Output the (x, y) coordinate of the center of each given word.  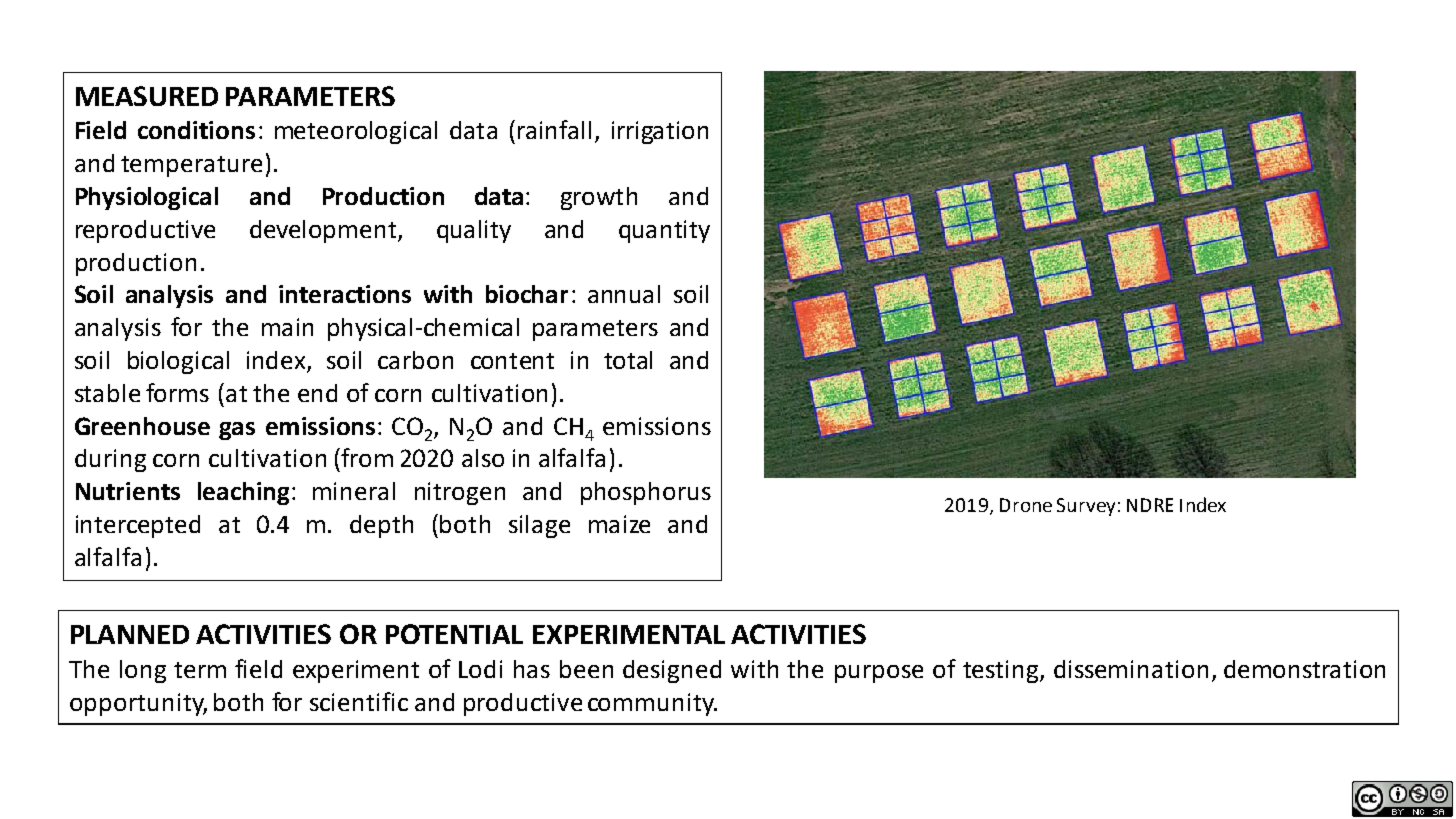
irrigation (660, 132)
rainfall (554, 129)
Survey (1086, 507)
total (628, 360)
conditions (196, 130)
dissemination (1131, 669)
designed (672, 671)
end (317, 393)
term (200, 670)
